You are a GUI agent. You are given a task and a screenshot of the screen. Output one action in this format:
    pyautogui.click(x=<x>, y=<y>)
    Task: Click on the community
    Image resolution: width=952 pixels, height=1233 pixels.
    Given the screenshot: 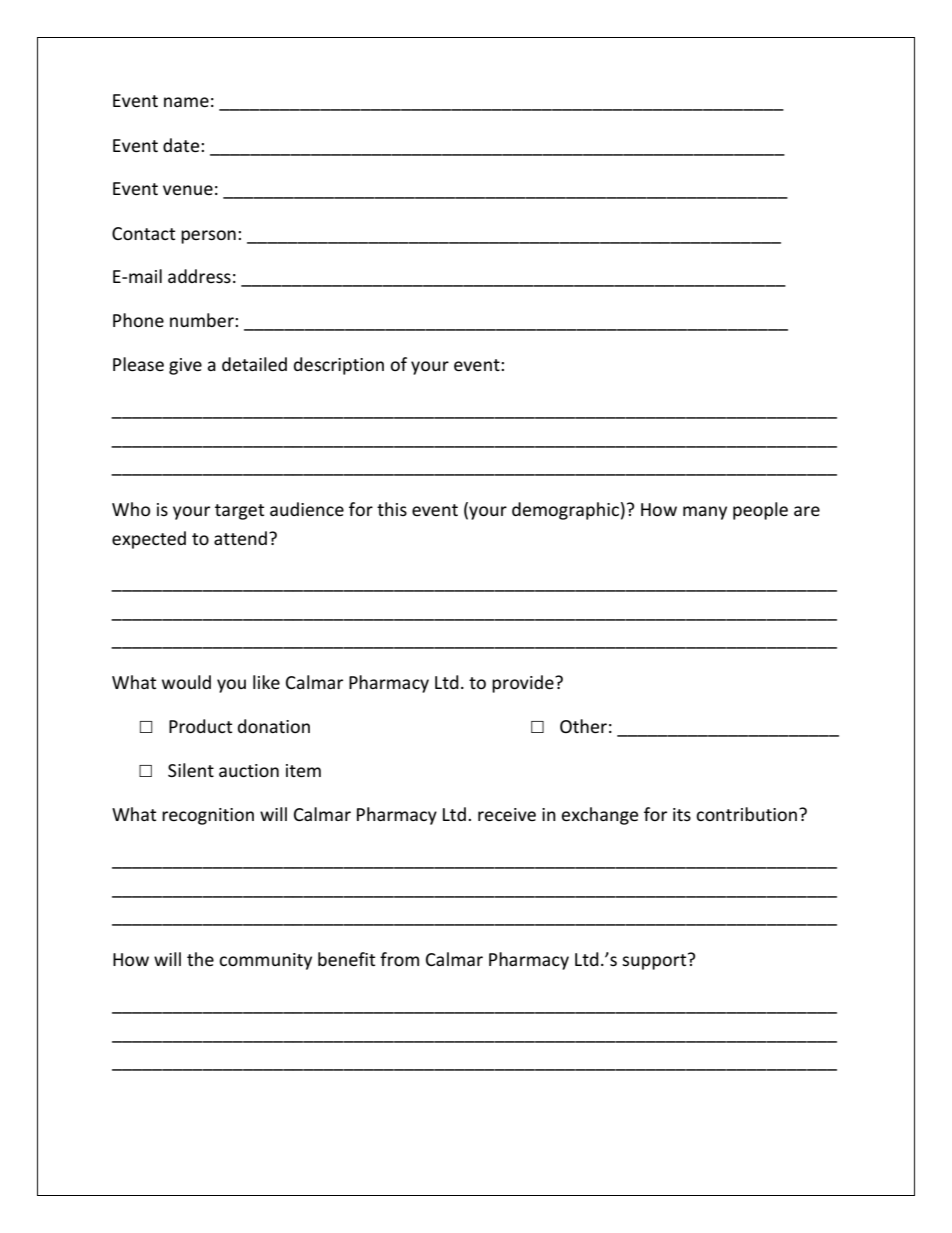 What is the action you would take?
    pyautogui.click(x=265, y=961)
